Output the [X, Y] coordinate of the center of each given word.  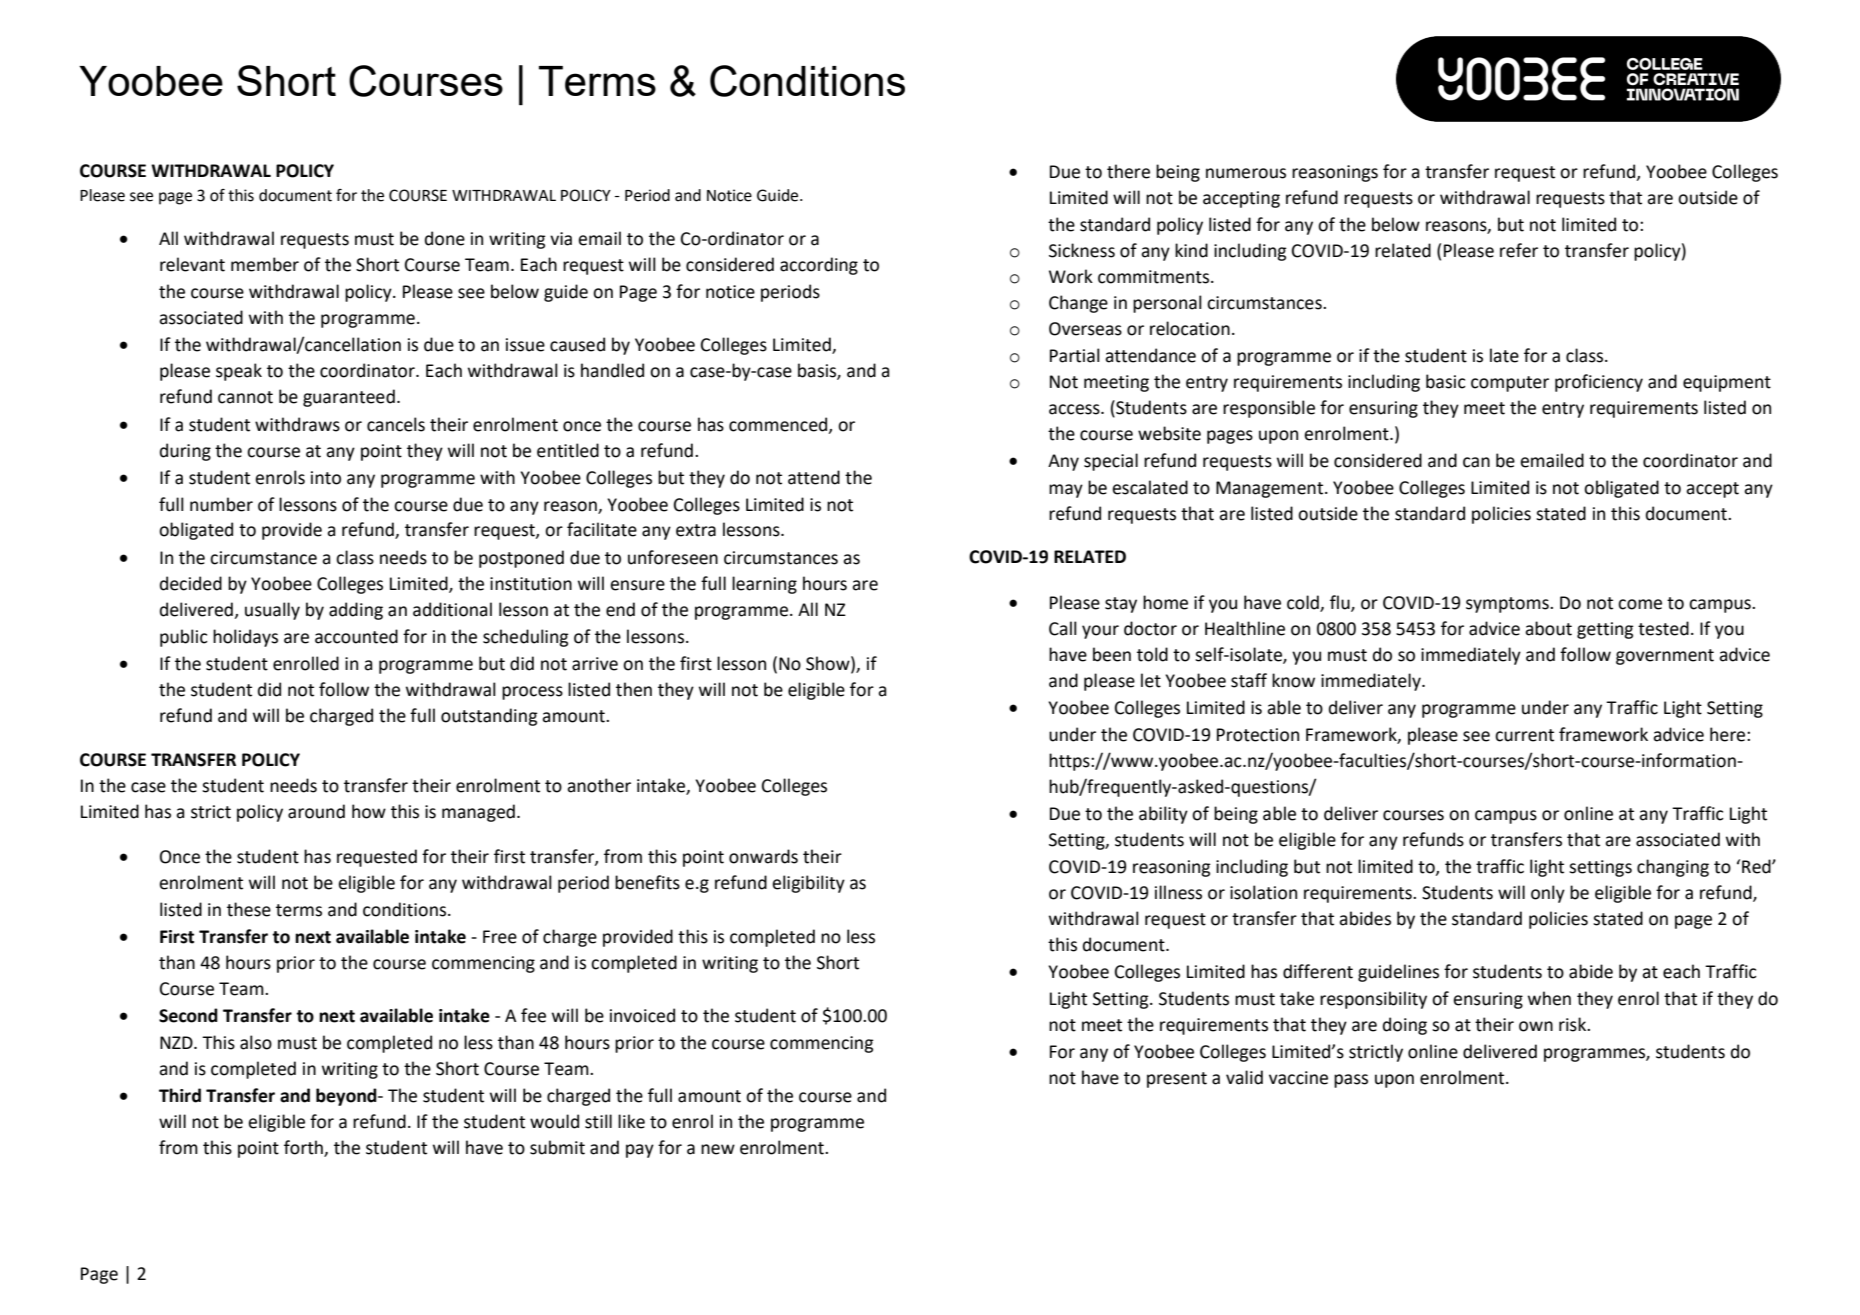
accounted [356, 636]
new [718, 1149]
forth [304, 1148]
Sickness [1082, 250]
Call [1063, 628]
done [445, 238]
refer [1519, 250]
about [1548, 628]
